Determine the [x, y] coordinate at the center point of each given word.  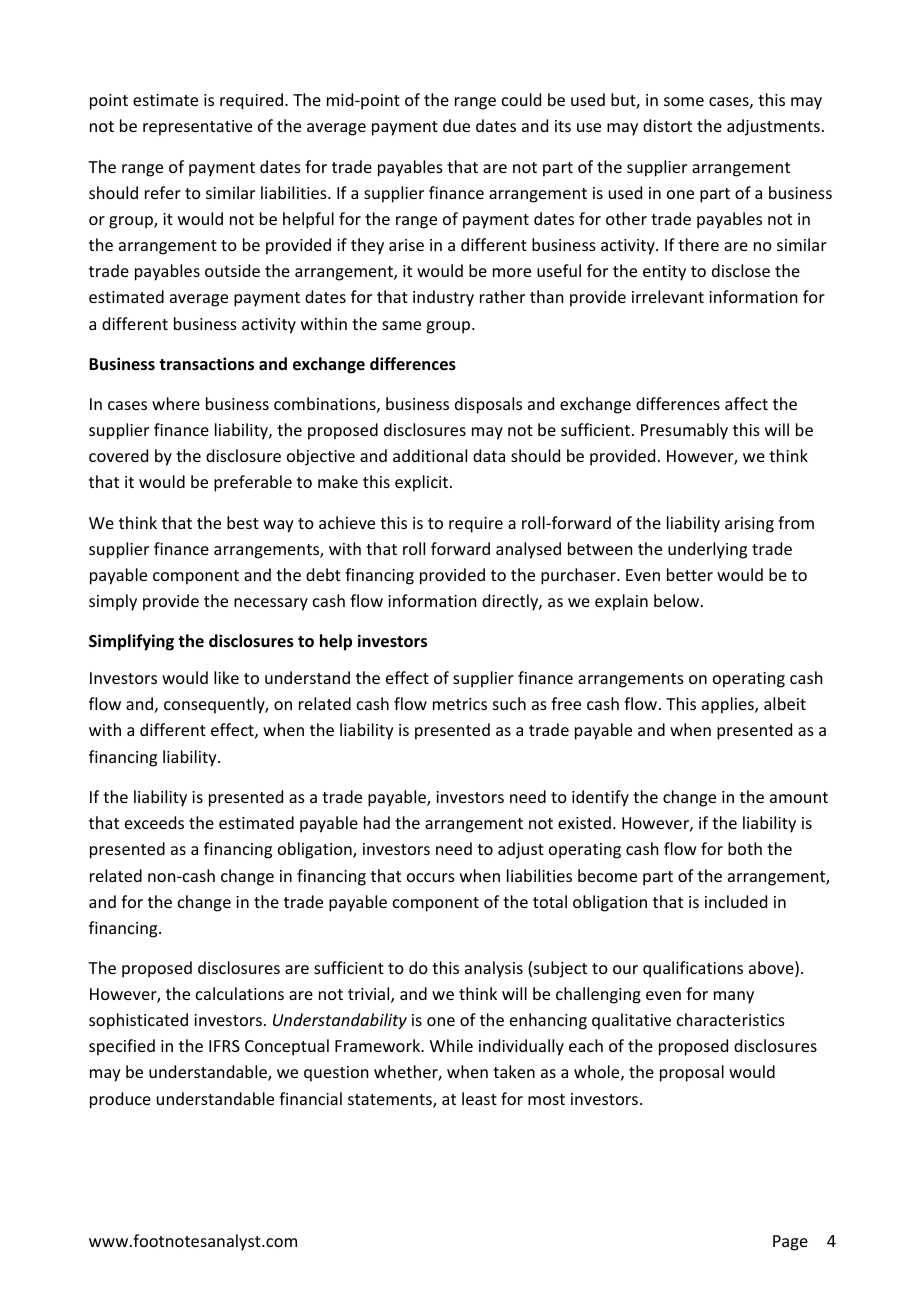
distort [667, 125]
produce [120, 1100]
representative [197, 128]
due [456, 125]
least [479, 1098]
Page [790, 1243]
